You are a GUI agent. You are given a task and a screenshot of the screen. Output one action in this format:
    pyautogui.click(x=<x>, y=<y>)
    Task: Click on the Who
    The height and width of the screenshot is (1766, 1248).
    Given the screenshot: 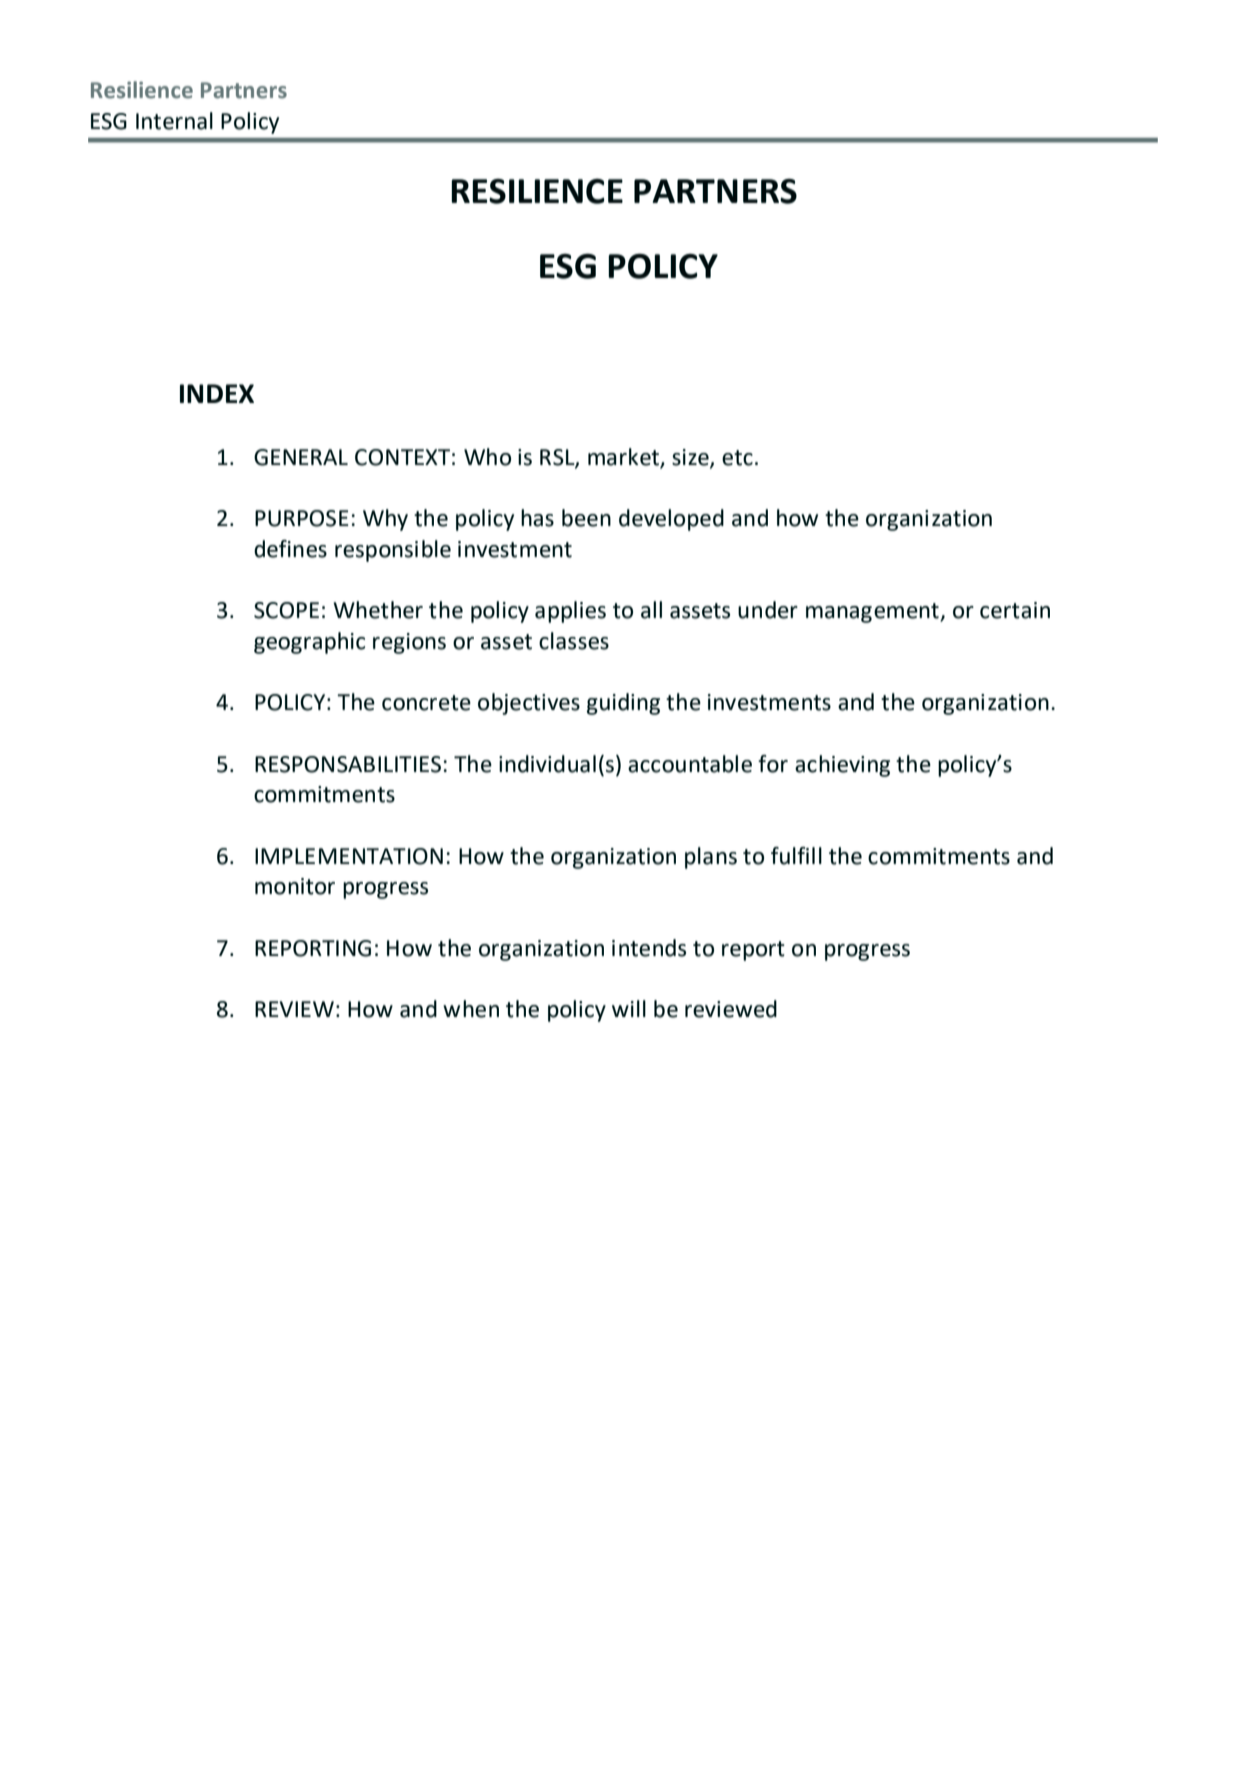 What is the action you would take?
    pyautogui.click(x=487, y=457)
